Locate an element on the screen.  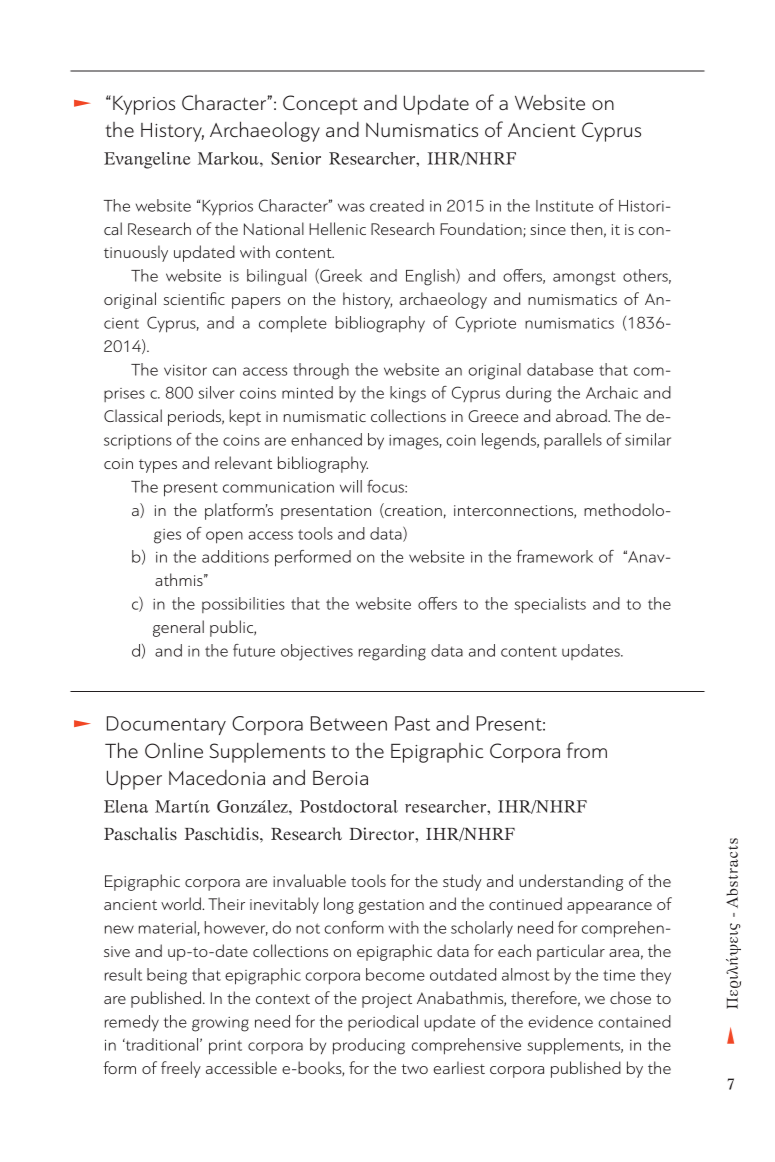
producing is located at coordinates (369, 1046).
